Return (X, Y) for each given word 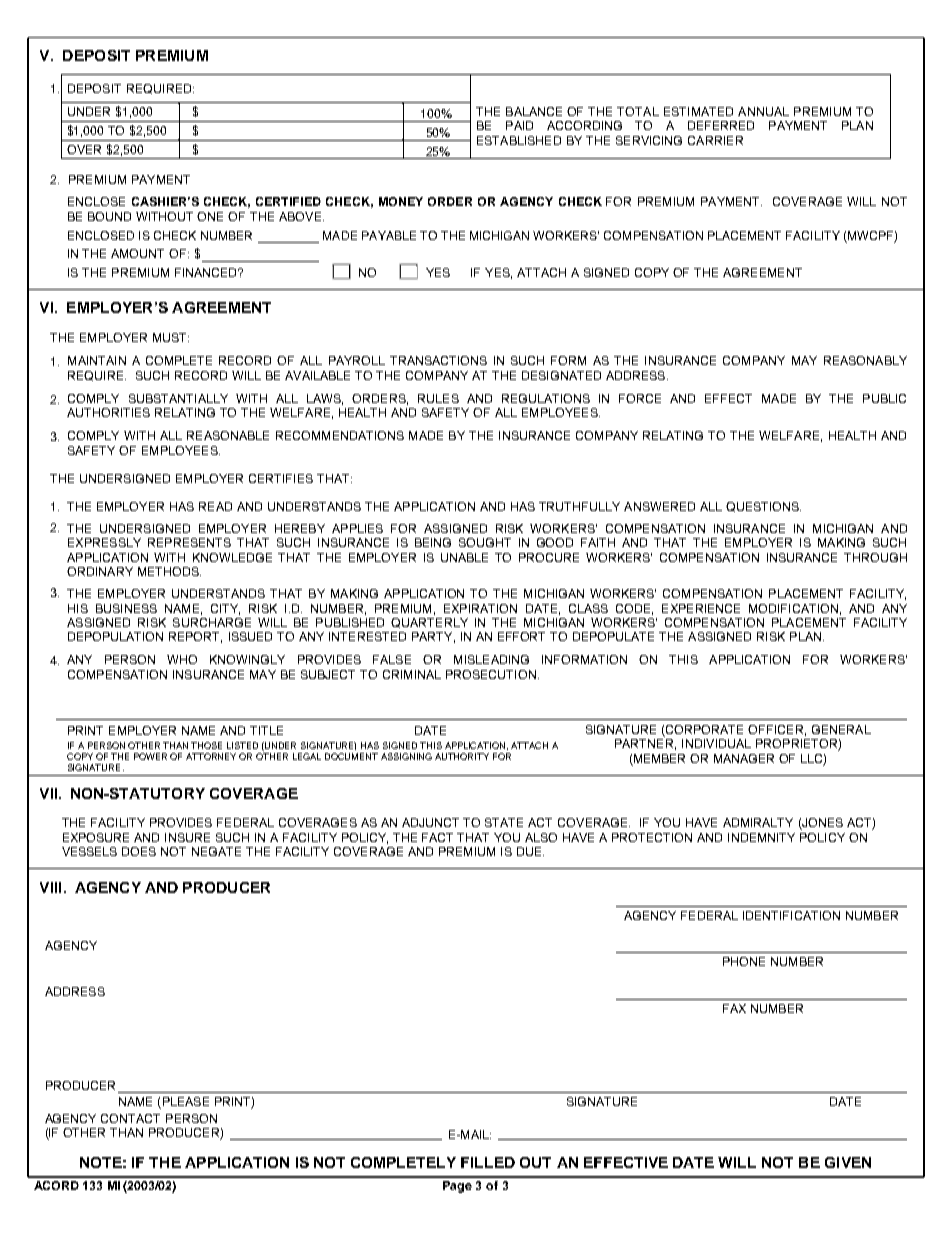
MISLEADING (491, 659)
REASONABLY (865, 360)
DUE (530, 851)
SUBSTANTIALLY (178, 398)
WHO (182, 659)
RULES (438, 398)
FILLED (488, 1162)
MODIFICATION (793, 608)
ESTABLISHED (519, 140)
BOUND (109, 216)
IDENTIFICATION (791, 915)
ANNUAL (763, 111)
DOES (139, 851)
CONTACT (130, 1118)
